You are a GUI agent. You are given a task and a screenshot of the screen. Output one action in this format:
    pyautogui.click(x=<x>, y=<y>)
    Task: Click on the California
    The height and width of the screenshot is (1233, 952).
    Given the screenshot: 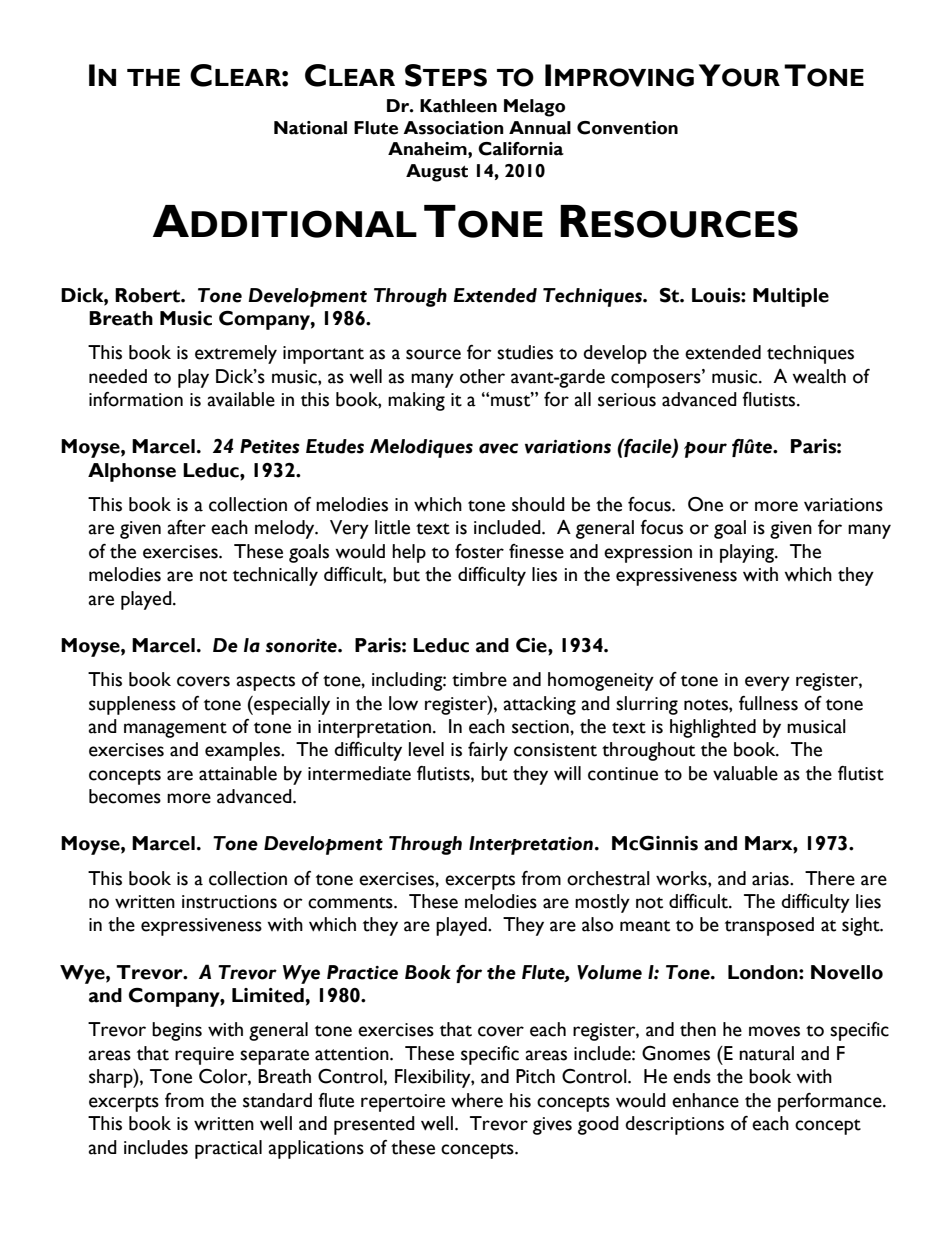 What is the action you would take?
    pyautogui.click(x=521, y=149)
